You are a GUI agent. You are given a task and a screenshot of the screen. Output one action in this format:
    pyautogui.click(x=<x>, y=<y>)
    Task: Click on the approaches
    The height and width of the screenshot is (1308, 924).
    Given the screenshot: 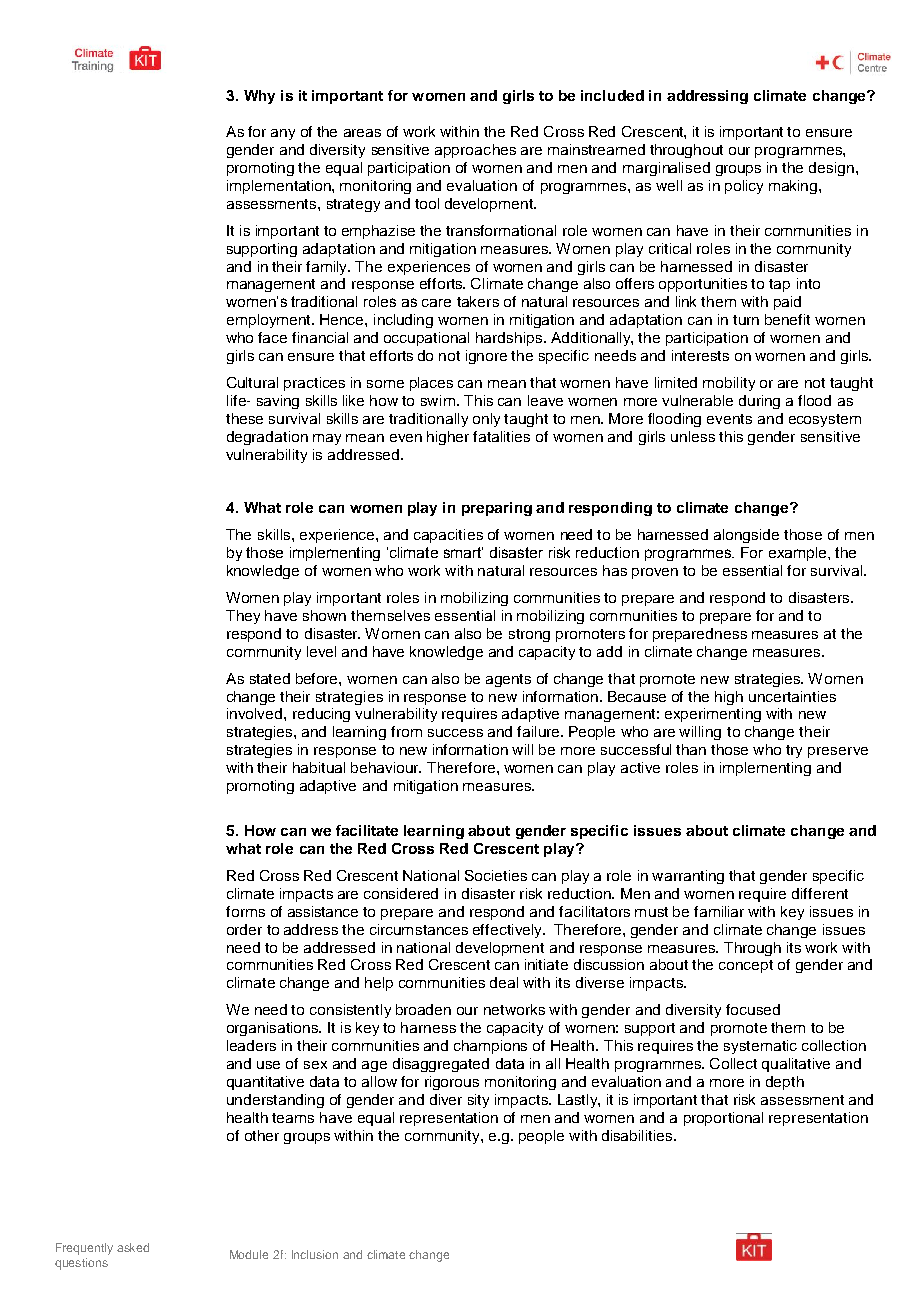 What is the action you would take?
    pyautogui.click(x=475, y=151)
